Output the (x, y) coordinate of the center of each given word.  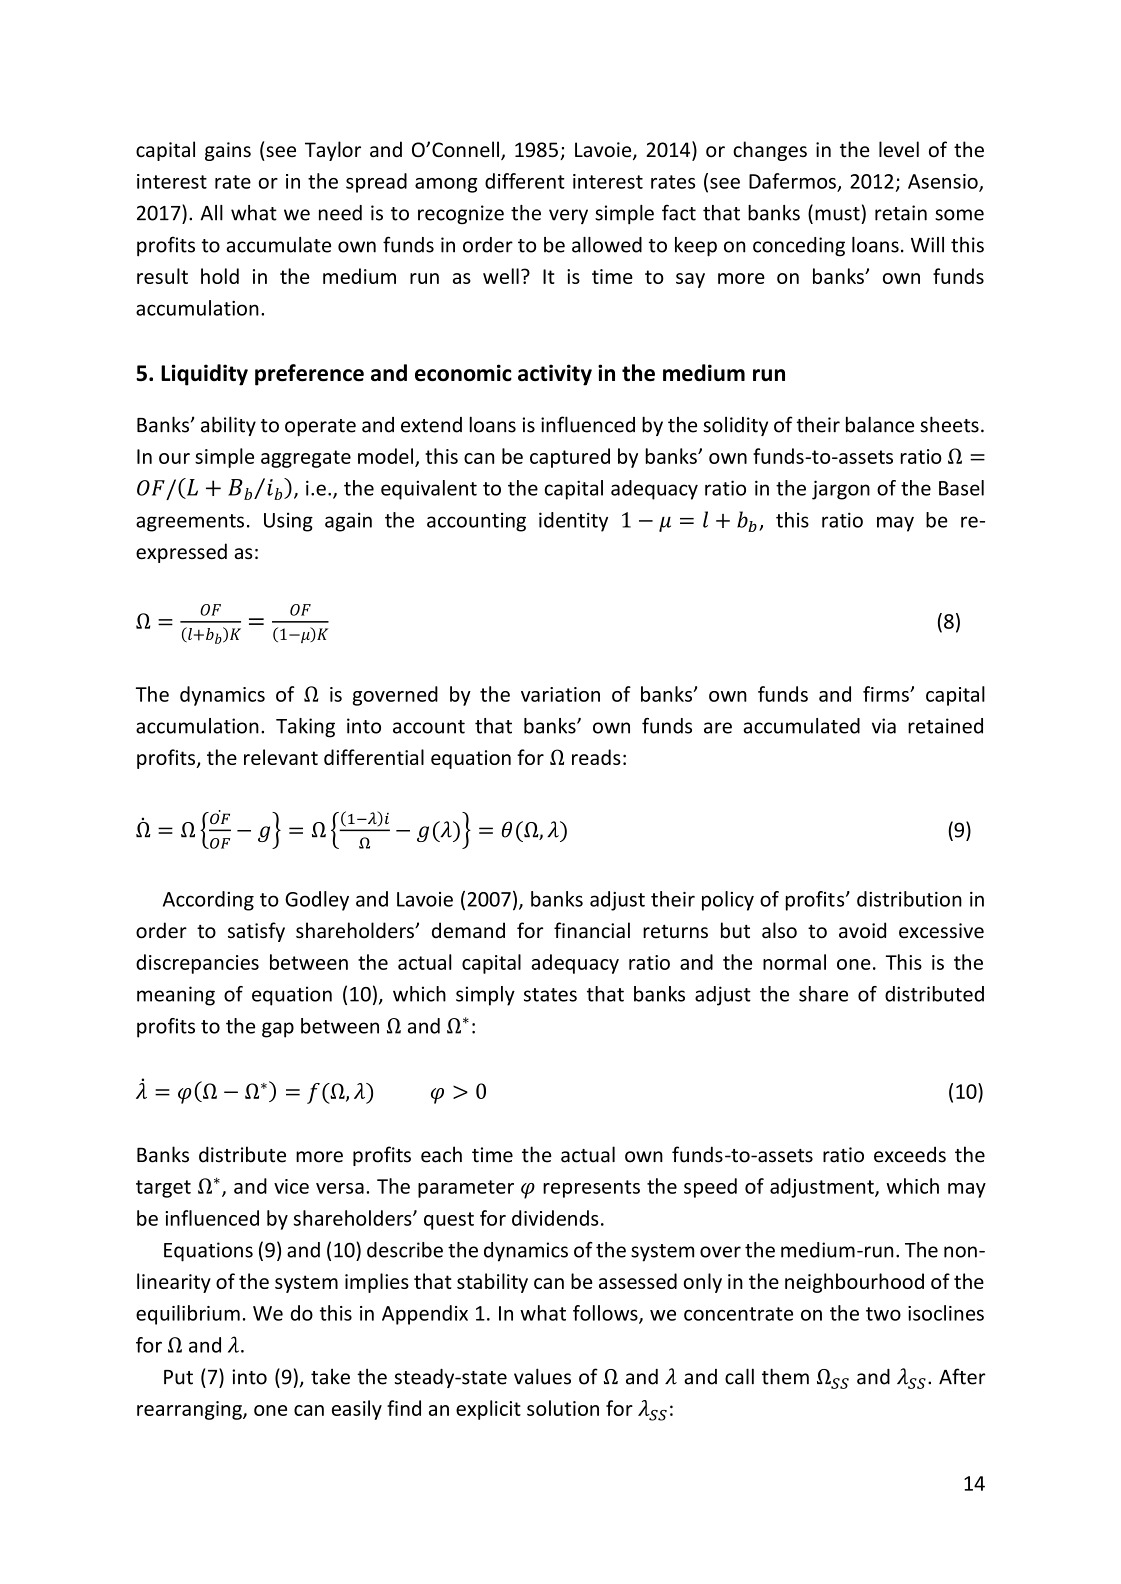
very (568, 216)
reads (596, 757)
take (330, 1377)
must (837, 214)
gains (228, 151)
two (883, 1314)
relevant (281, 757)
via (884, 726)
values (542, 1376)
